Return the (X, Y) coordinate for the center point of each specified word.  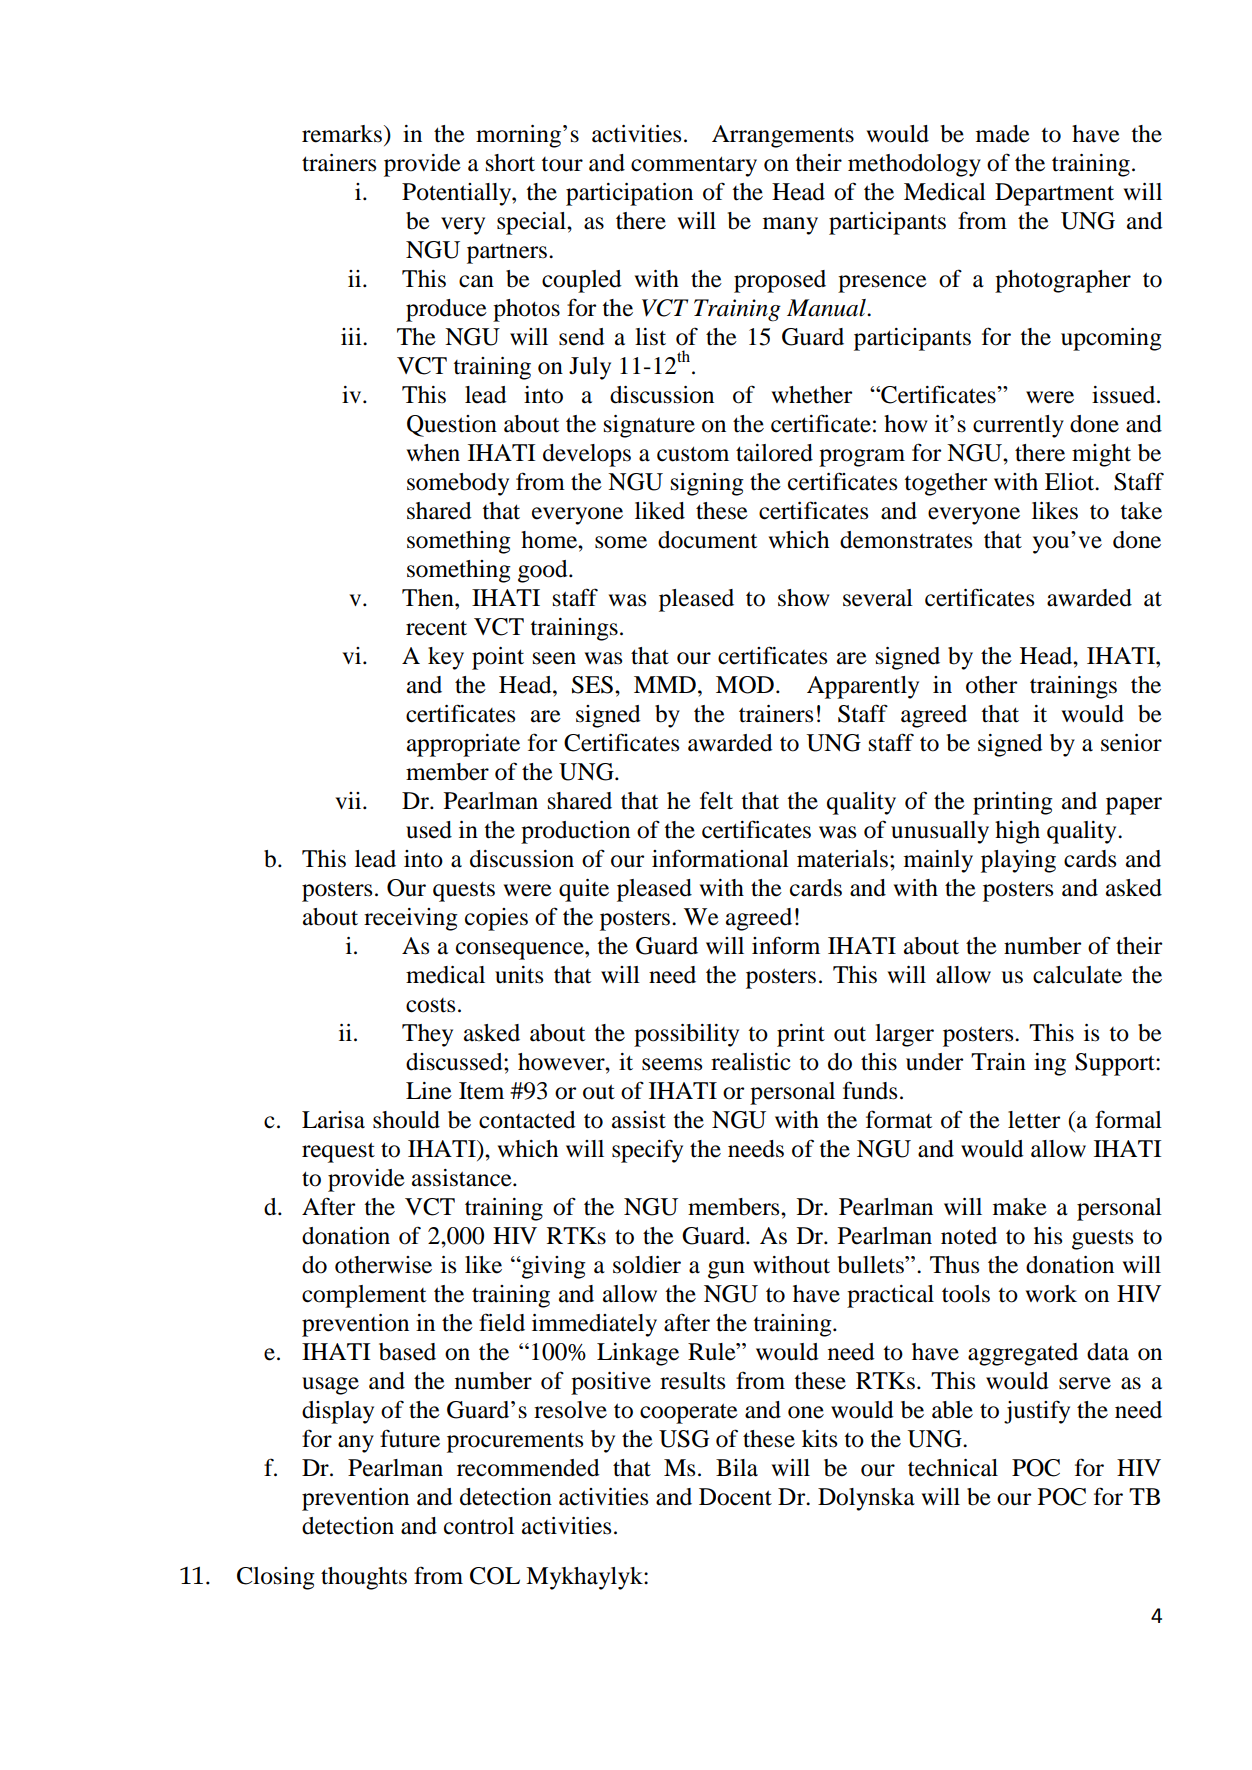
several (878, 598)
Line (429, 1091)
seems (672, 1064)
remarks (342, 134)
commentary (694, 166)
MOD (745, 685)
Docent (735, 1497)
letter (1034, 1120)
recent (436, 628)
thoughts (364, 1578)
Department (1054, 194)
